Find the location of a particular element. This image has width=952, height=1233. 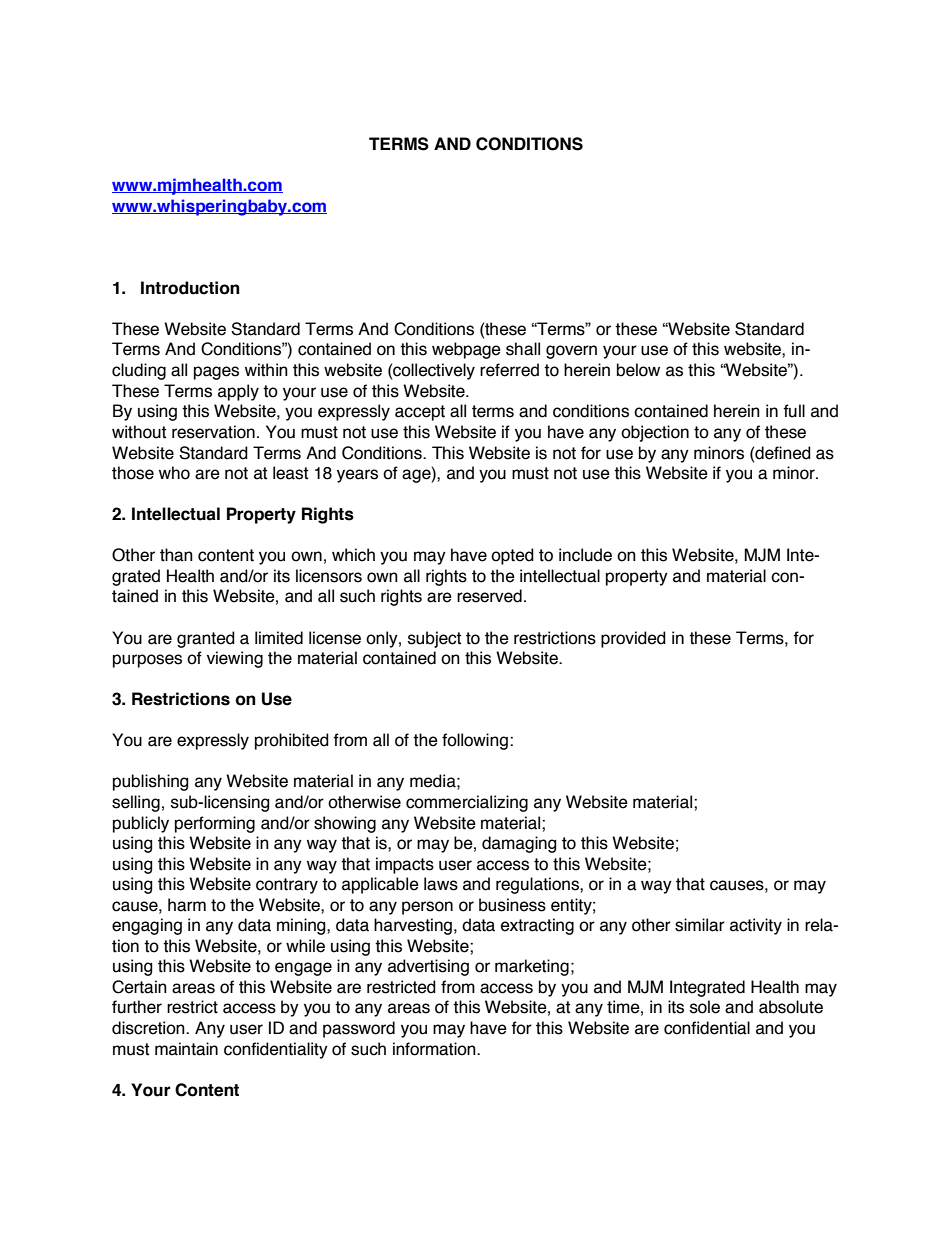

damaging is located at coordinates (519, 844).
